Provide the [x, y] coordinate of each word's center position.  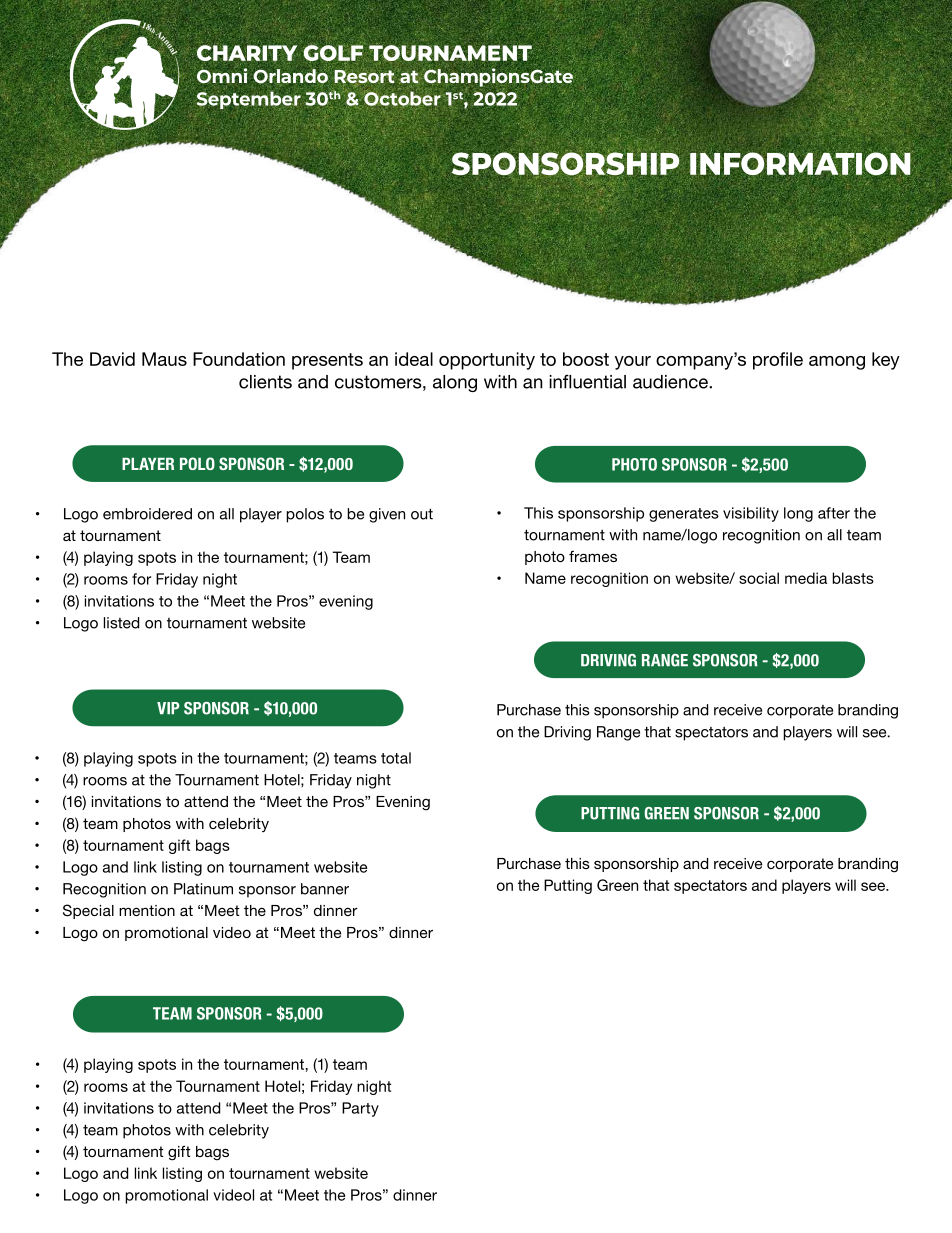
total [396, 758]
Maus [164, 359]
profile [778, 361]
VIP [168, 708]
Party [360, 1109]
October [402, 98]
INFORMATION [801, 164]
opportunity [487, 361]
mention [147, 910]
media [806, 578]
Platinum [203, 889]
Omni [222, 76]
